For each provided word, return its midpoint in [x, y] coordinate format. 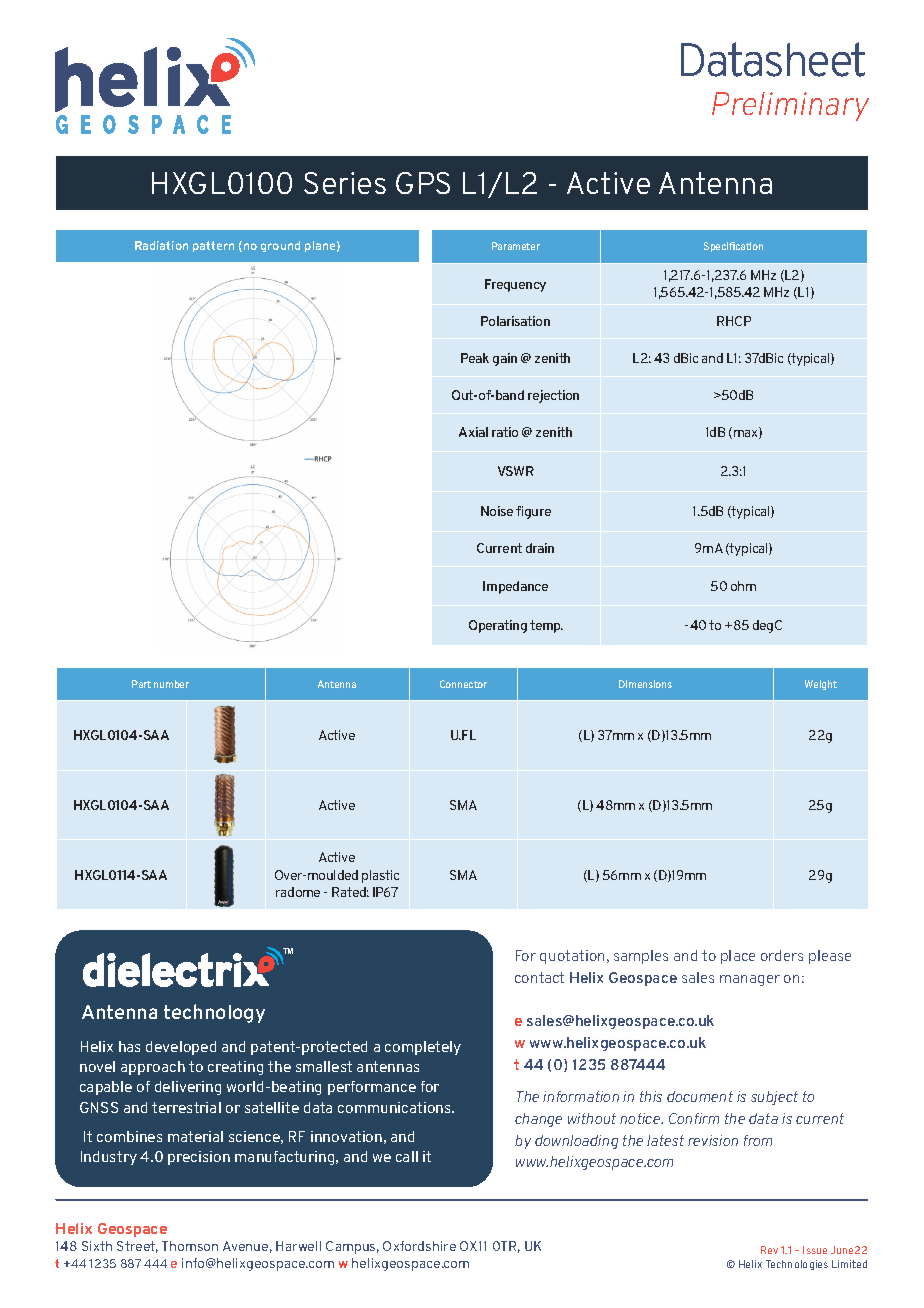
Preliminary [790, 106]
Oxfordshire [419, 1246]
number [171, 684]
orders [782, 955]
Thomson [190, 1246]
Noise [497, 511]
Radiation [161, 245]
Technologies [797, 1265]
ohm [743, 586]
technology [214, 1013]
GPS [423, 183]
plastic [380, 876]
